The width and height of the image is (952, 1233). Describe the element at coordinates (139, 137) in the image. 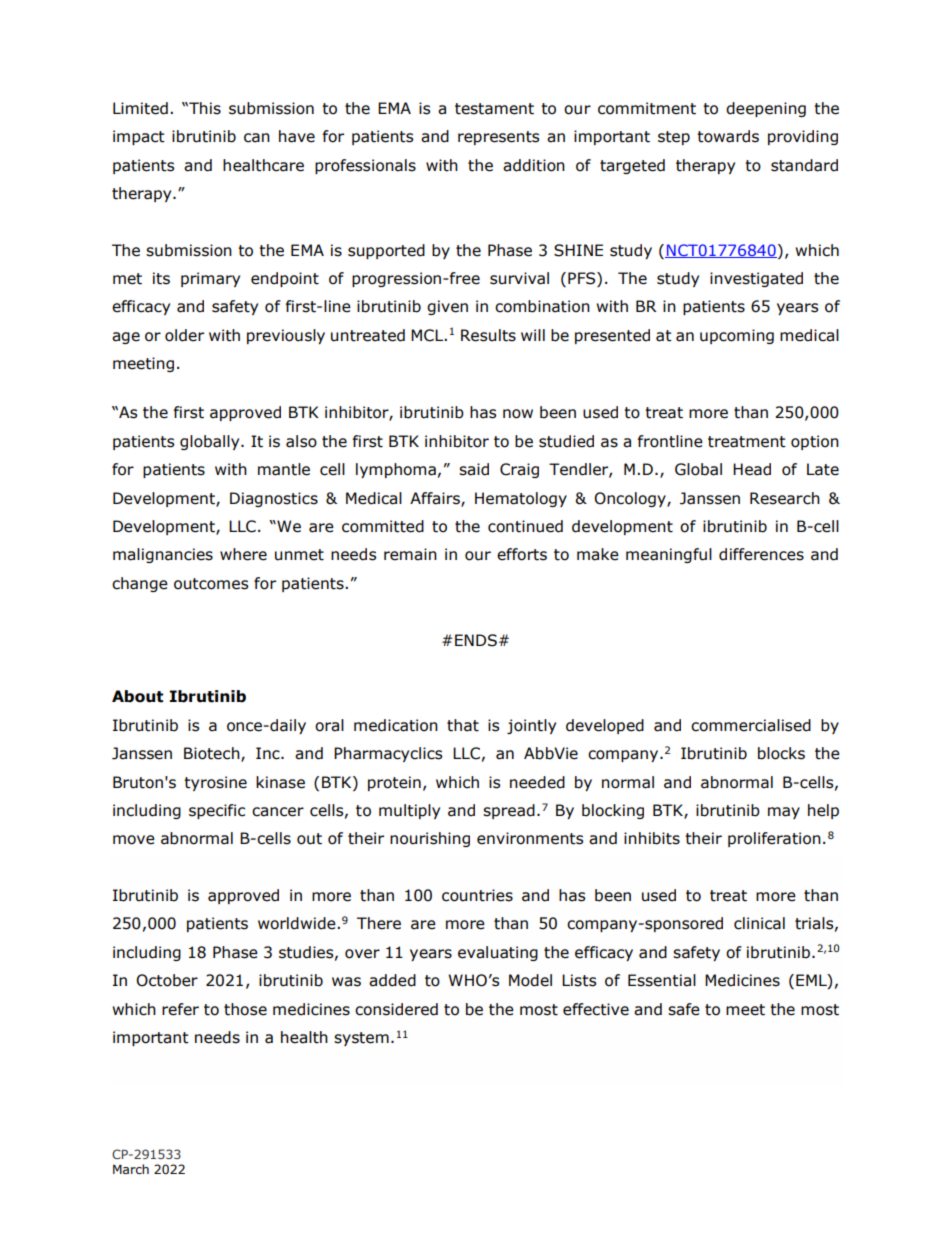

I see `impact` at that location.
